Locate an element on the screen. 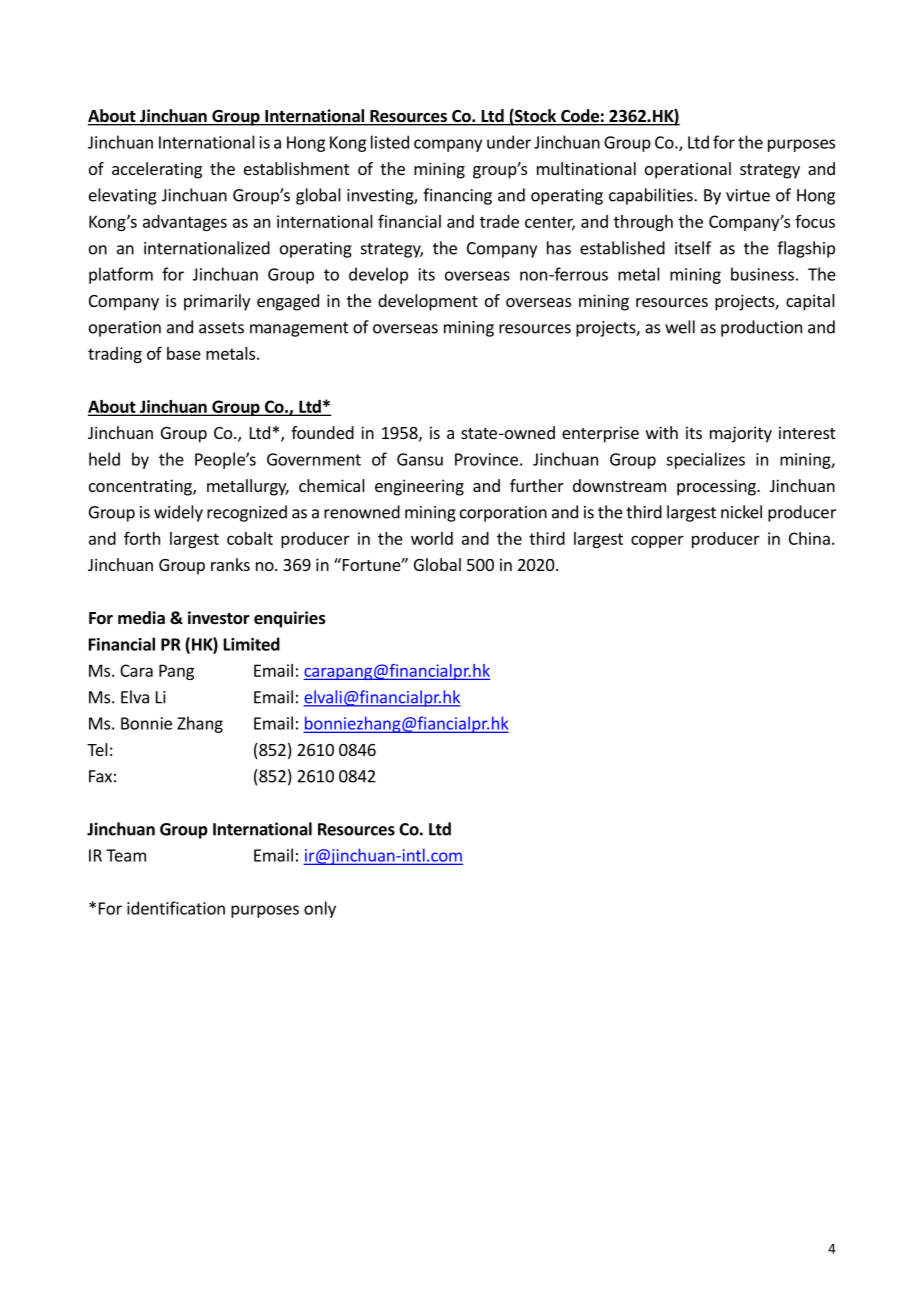 The image size is (924, 1308). China is located at coordinates (809, 538).
